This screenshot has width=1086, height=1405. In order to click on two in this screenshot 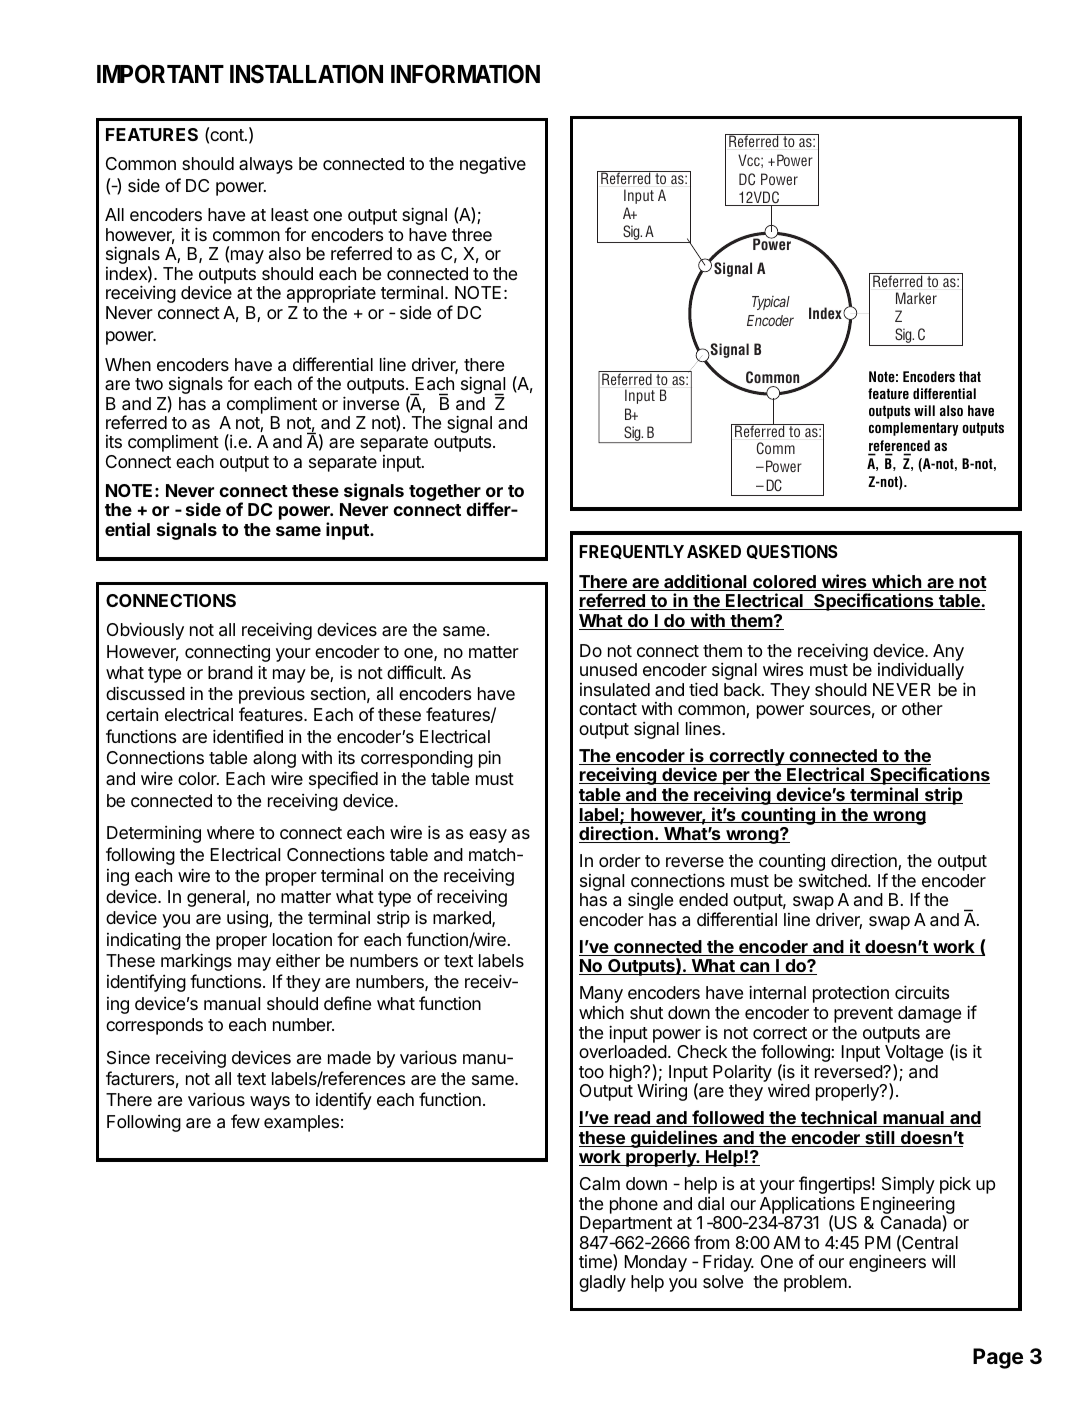, I will do `click(149, 384)`.
